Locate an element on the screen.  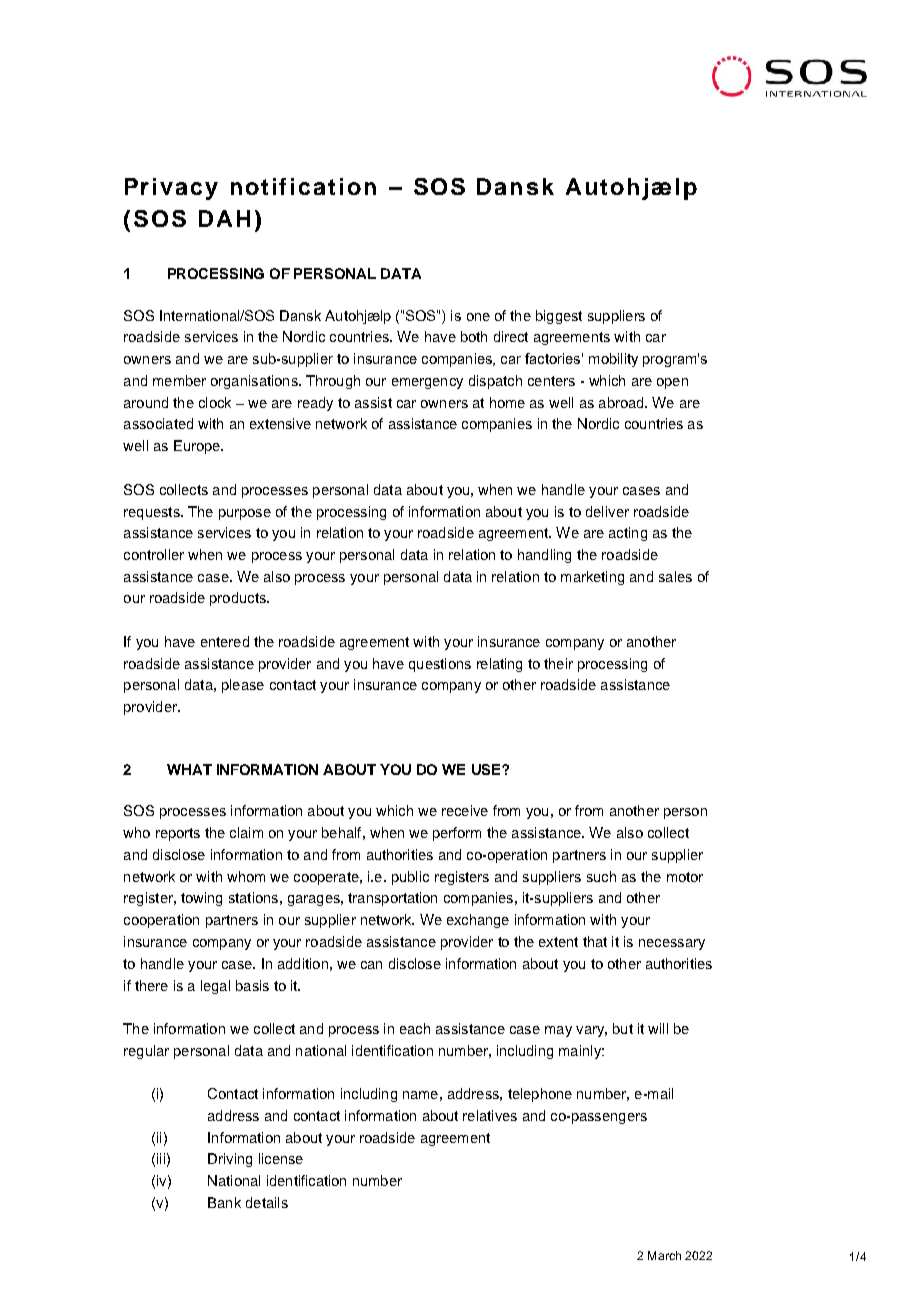
DAH is located at coordinates (224, 218).
